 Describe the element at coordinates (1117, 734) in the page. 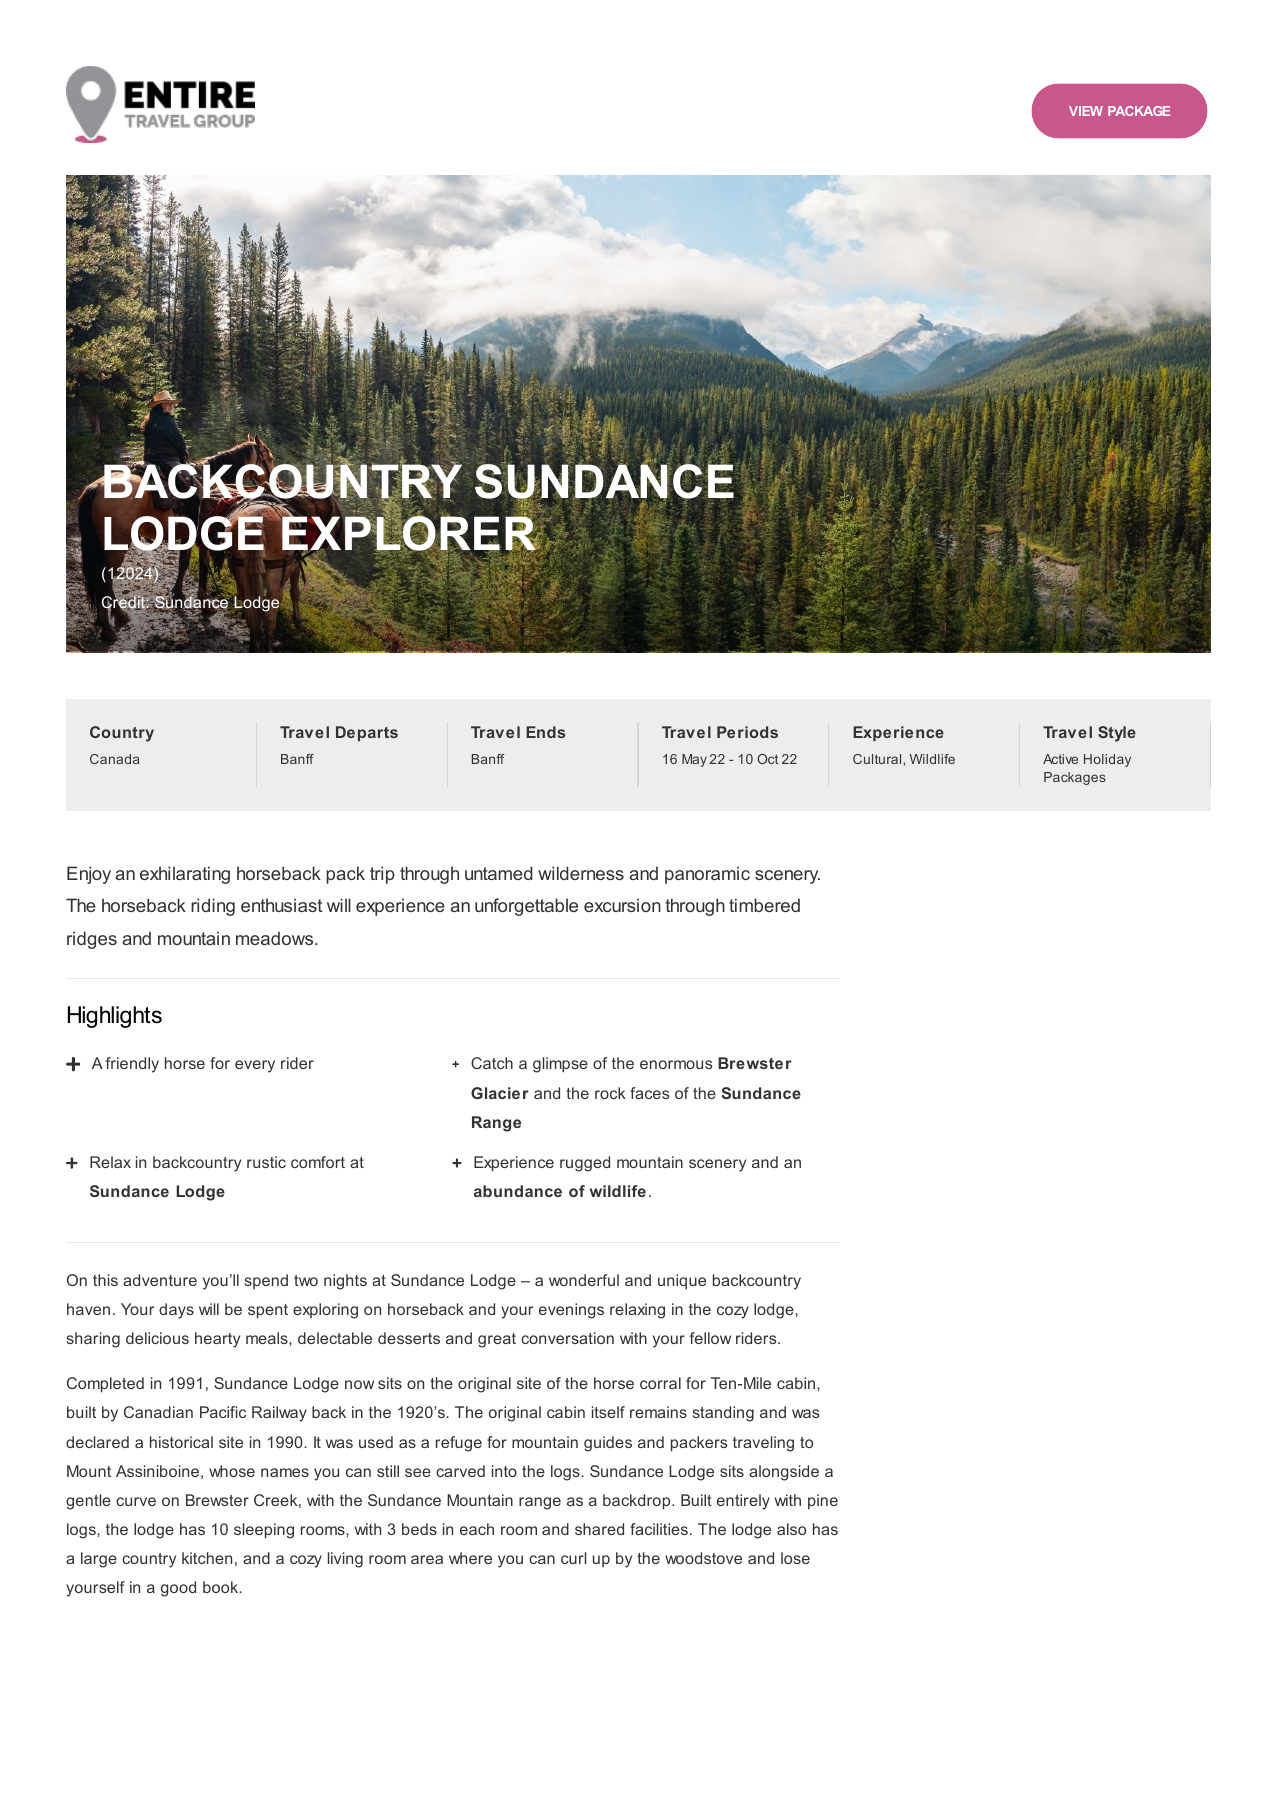

I see `Style` at that location.
